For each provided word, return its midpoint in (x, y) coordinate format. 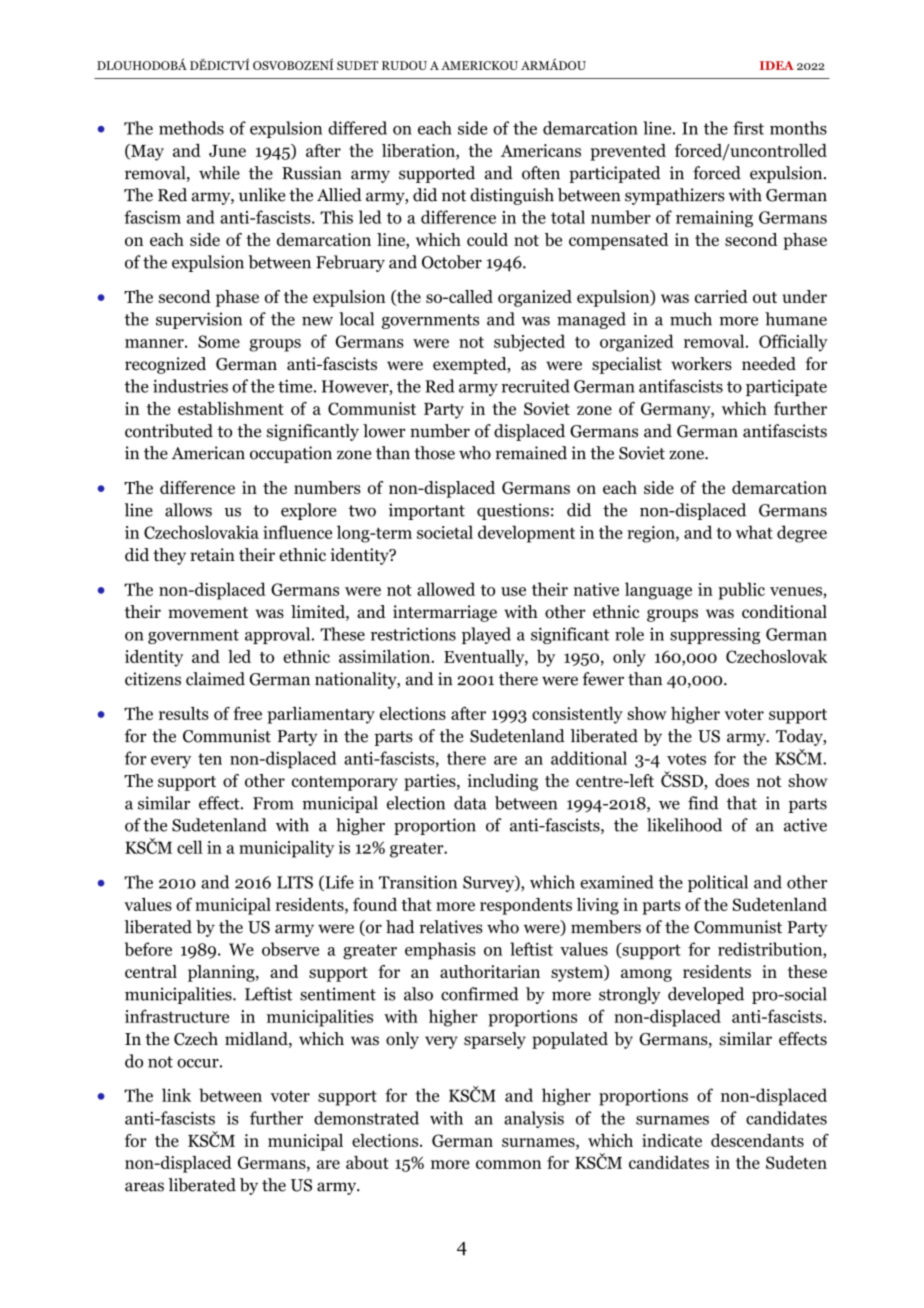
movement (208, 613)
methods (191, 128)
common (509, 1164)
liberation (419, 152)
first (748, 128)
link (176, 1095)
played (486, 635)
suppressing (715, 636)
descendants (757, 1140)
